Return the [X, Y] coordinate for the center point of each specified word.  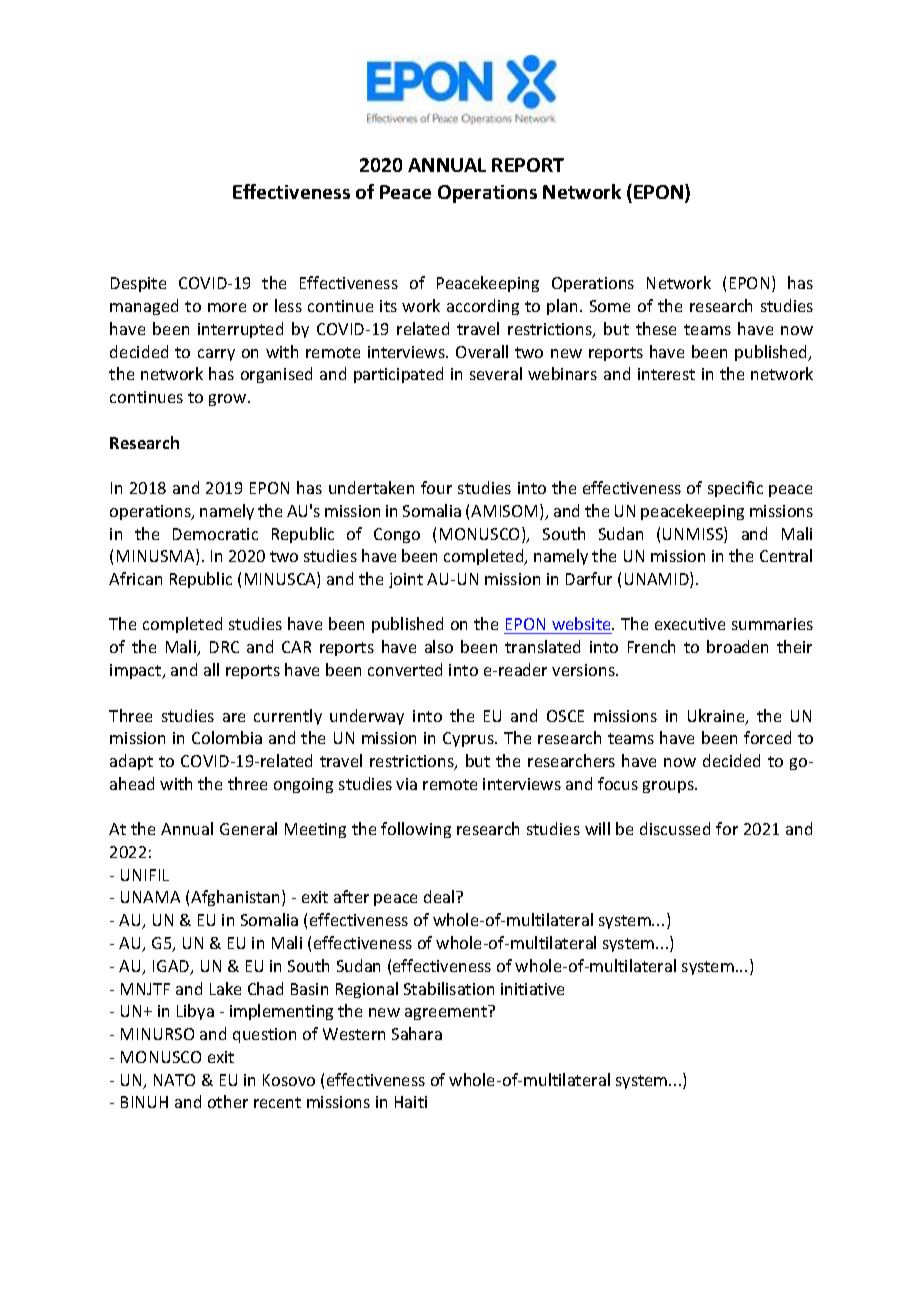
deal [440, 896]
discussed [675, 828]
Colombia [227, 737]
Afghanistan [237, 898]
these [656, 328]
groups [670, 787]
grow [229, 400]
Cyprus [469, 739]
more [227, 307]
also [439, 646]
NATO [174, 1080]
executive [690, 624]
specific [735, 489]
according [483, 307]
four [436, 487]
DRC [224, 647]
